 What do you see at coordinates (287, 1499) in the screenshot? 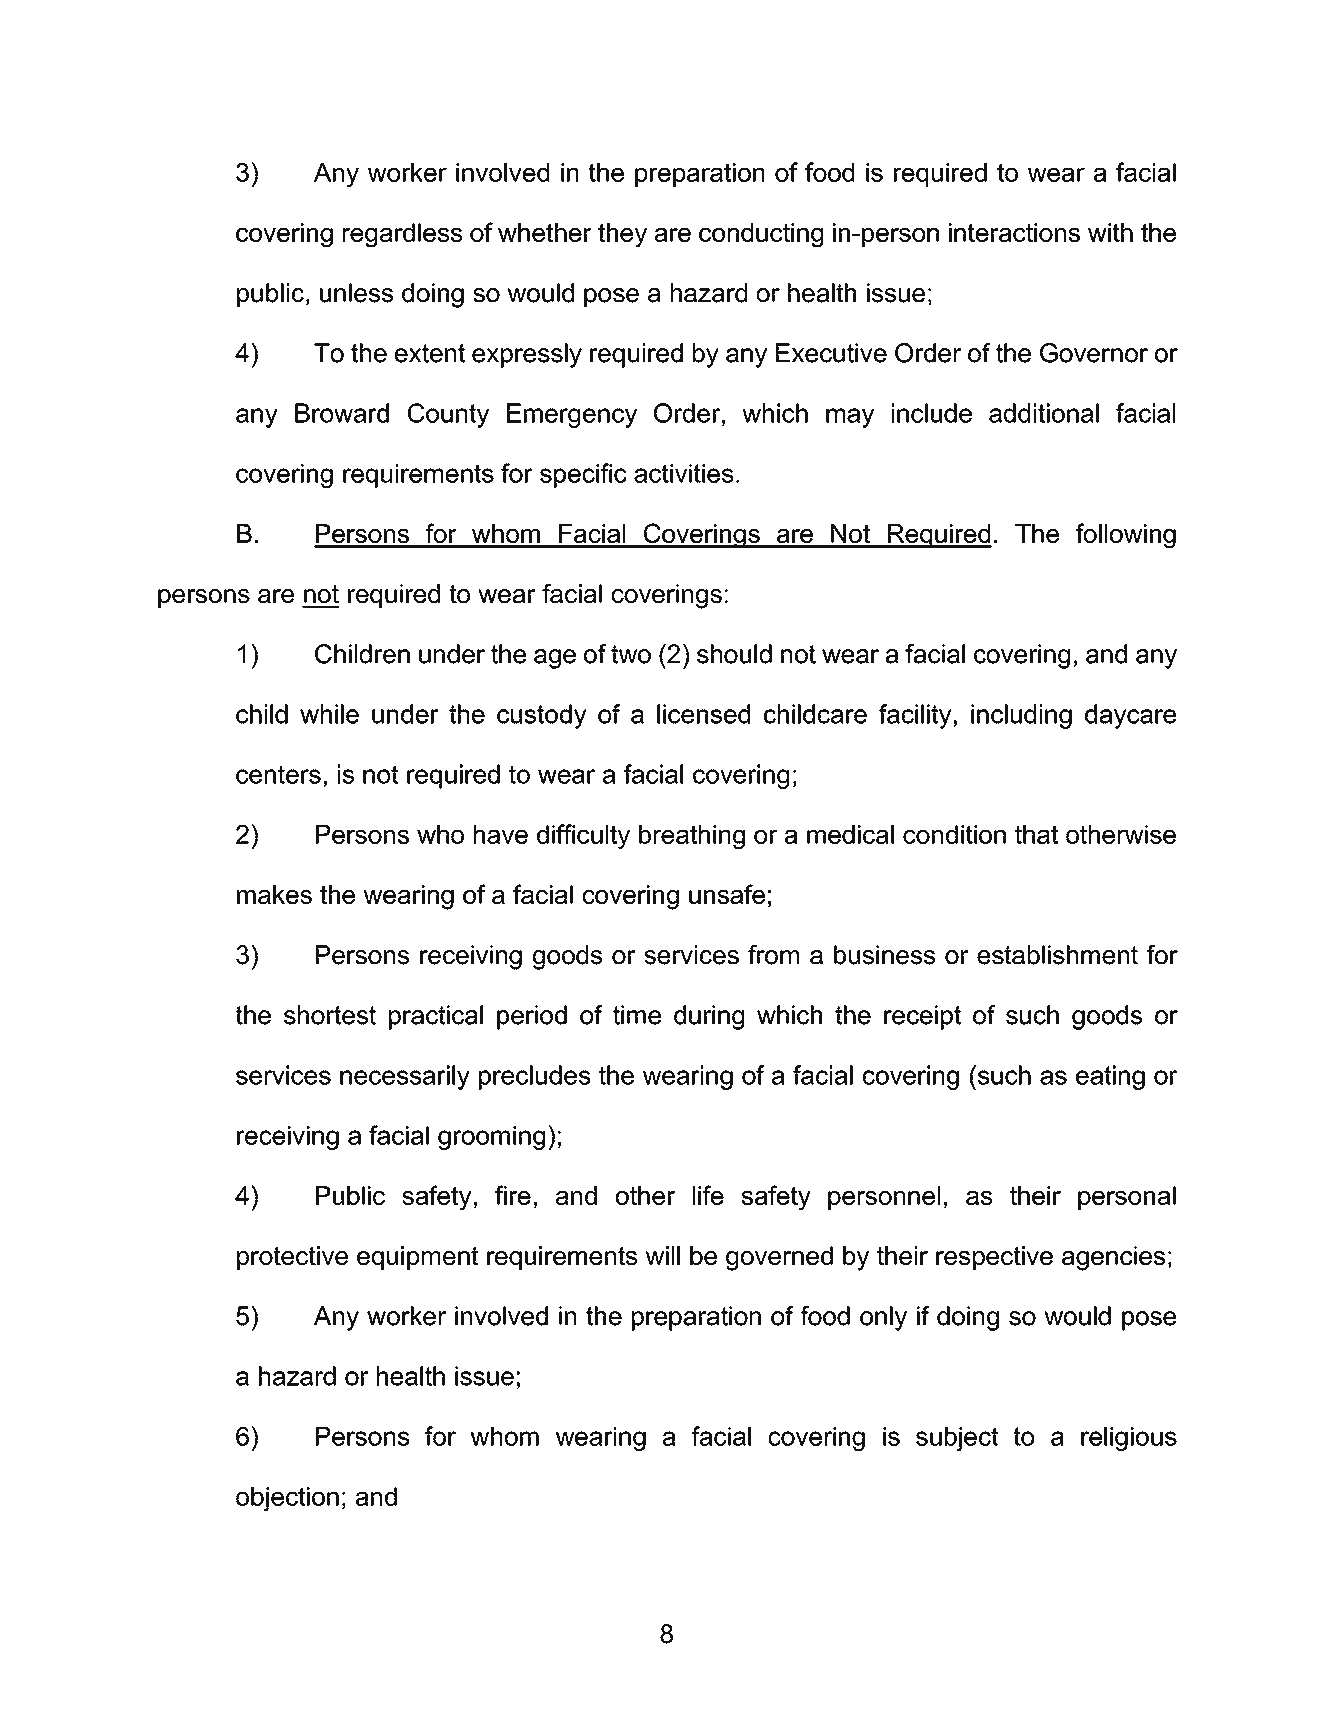
I see `objection` at bounding box center [287, 1499].
